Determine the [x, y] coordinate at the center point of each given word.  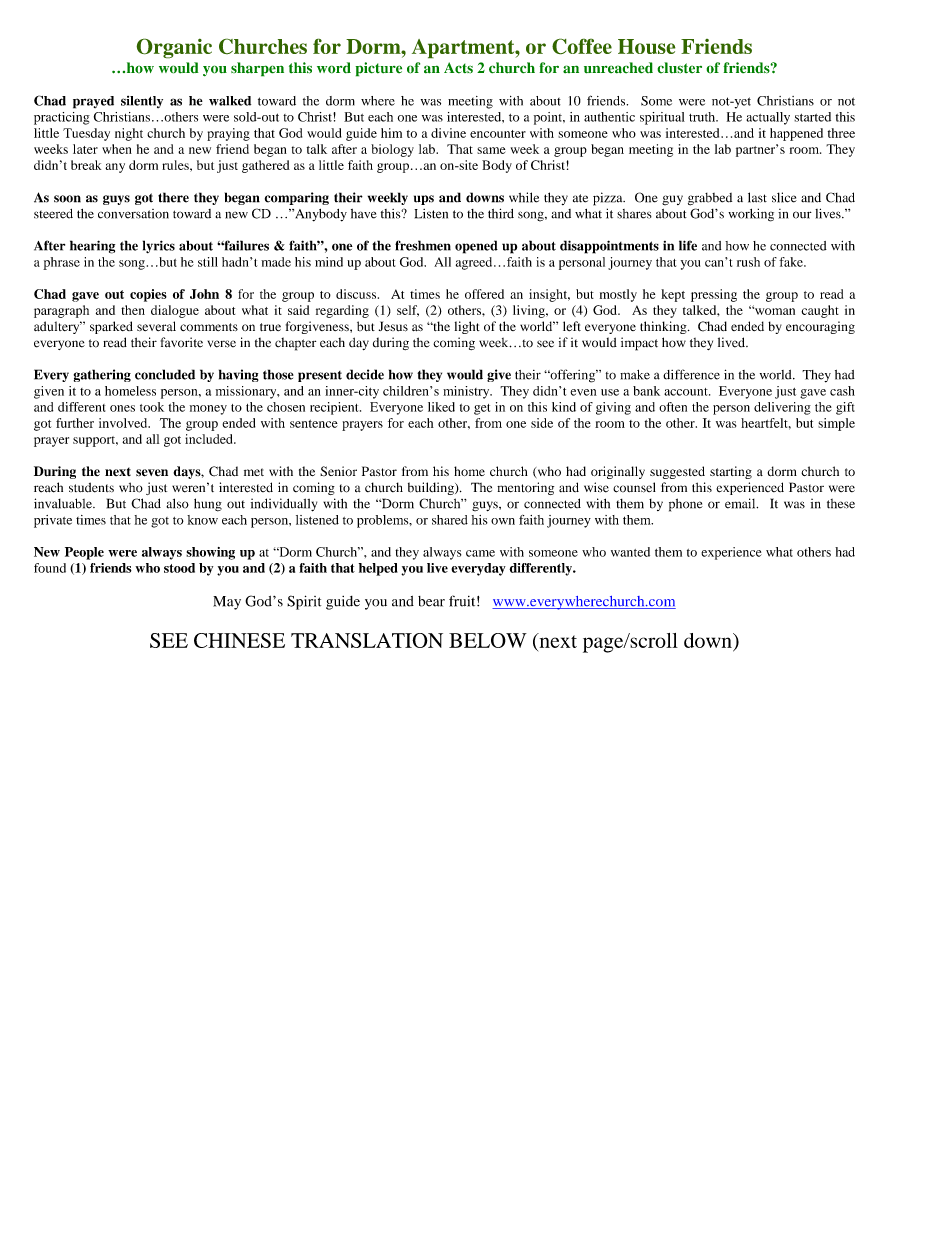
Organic [174, 48]
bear [431, 601]
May [227, 603]
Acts [458, 68]
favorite [182, 342]
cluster [679, 68]
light [467, 327]
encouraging [820, 327]
